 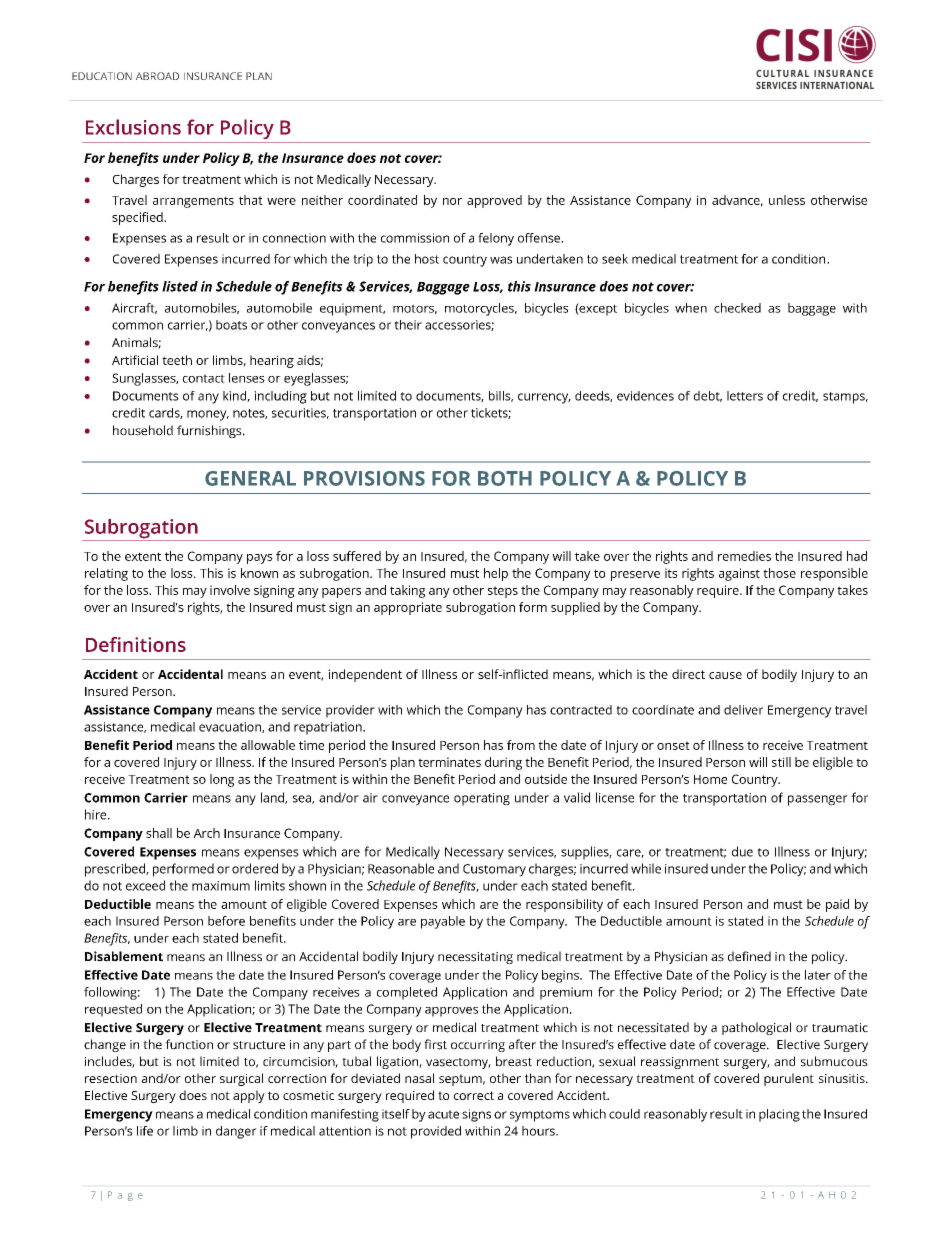 What do you see at coordinates (787, 200) in the screenshot?
I see `unless` at bounding box center [787, 200].
